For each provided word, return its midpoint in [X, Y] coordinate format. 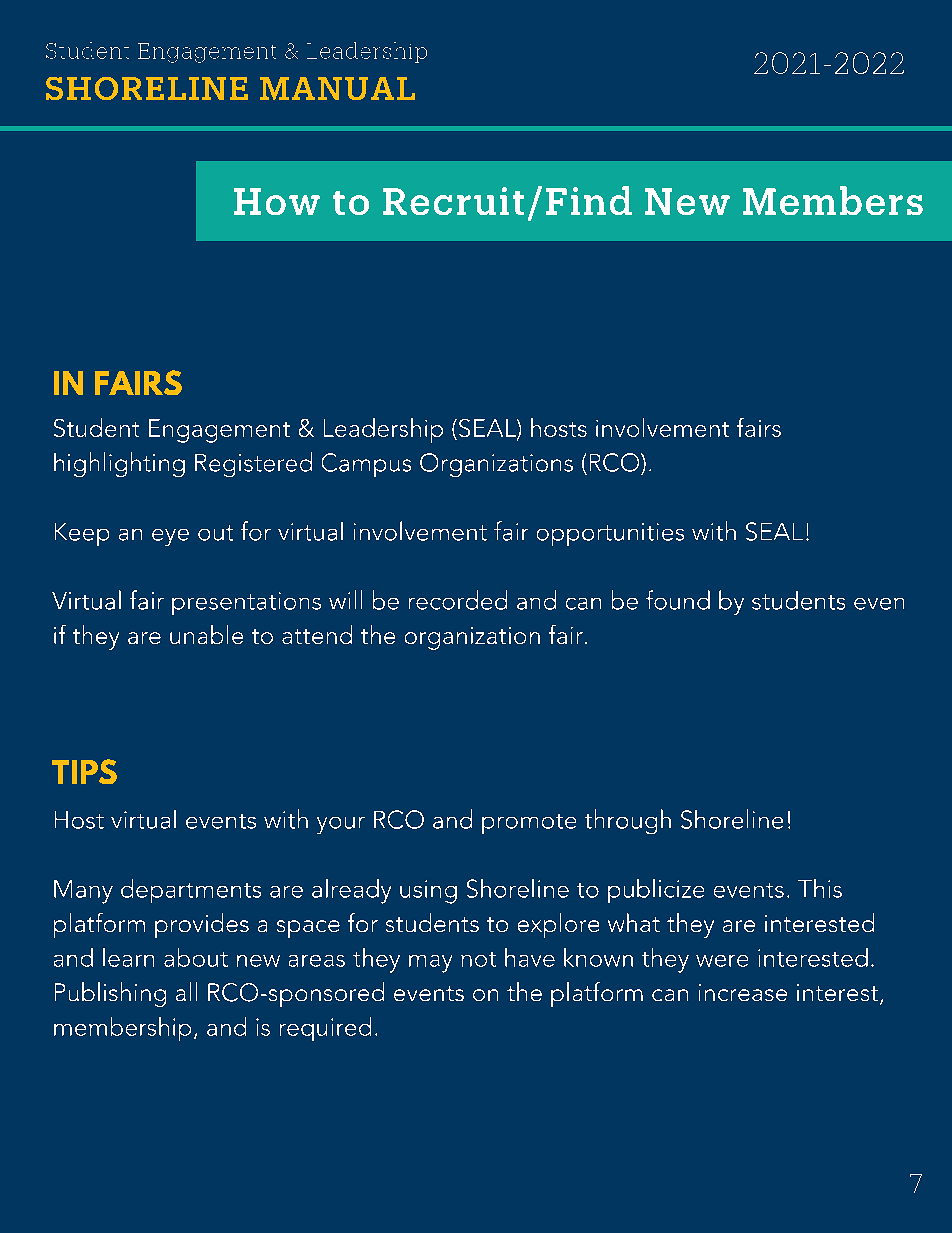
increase [743, 992]
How [277, 201]
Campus [366, 465]
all [186, 991]
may [430, 964]
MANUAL [337, 88]
